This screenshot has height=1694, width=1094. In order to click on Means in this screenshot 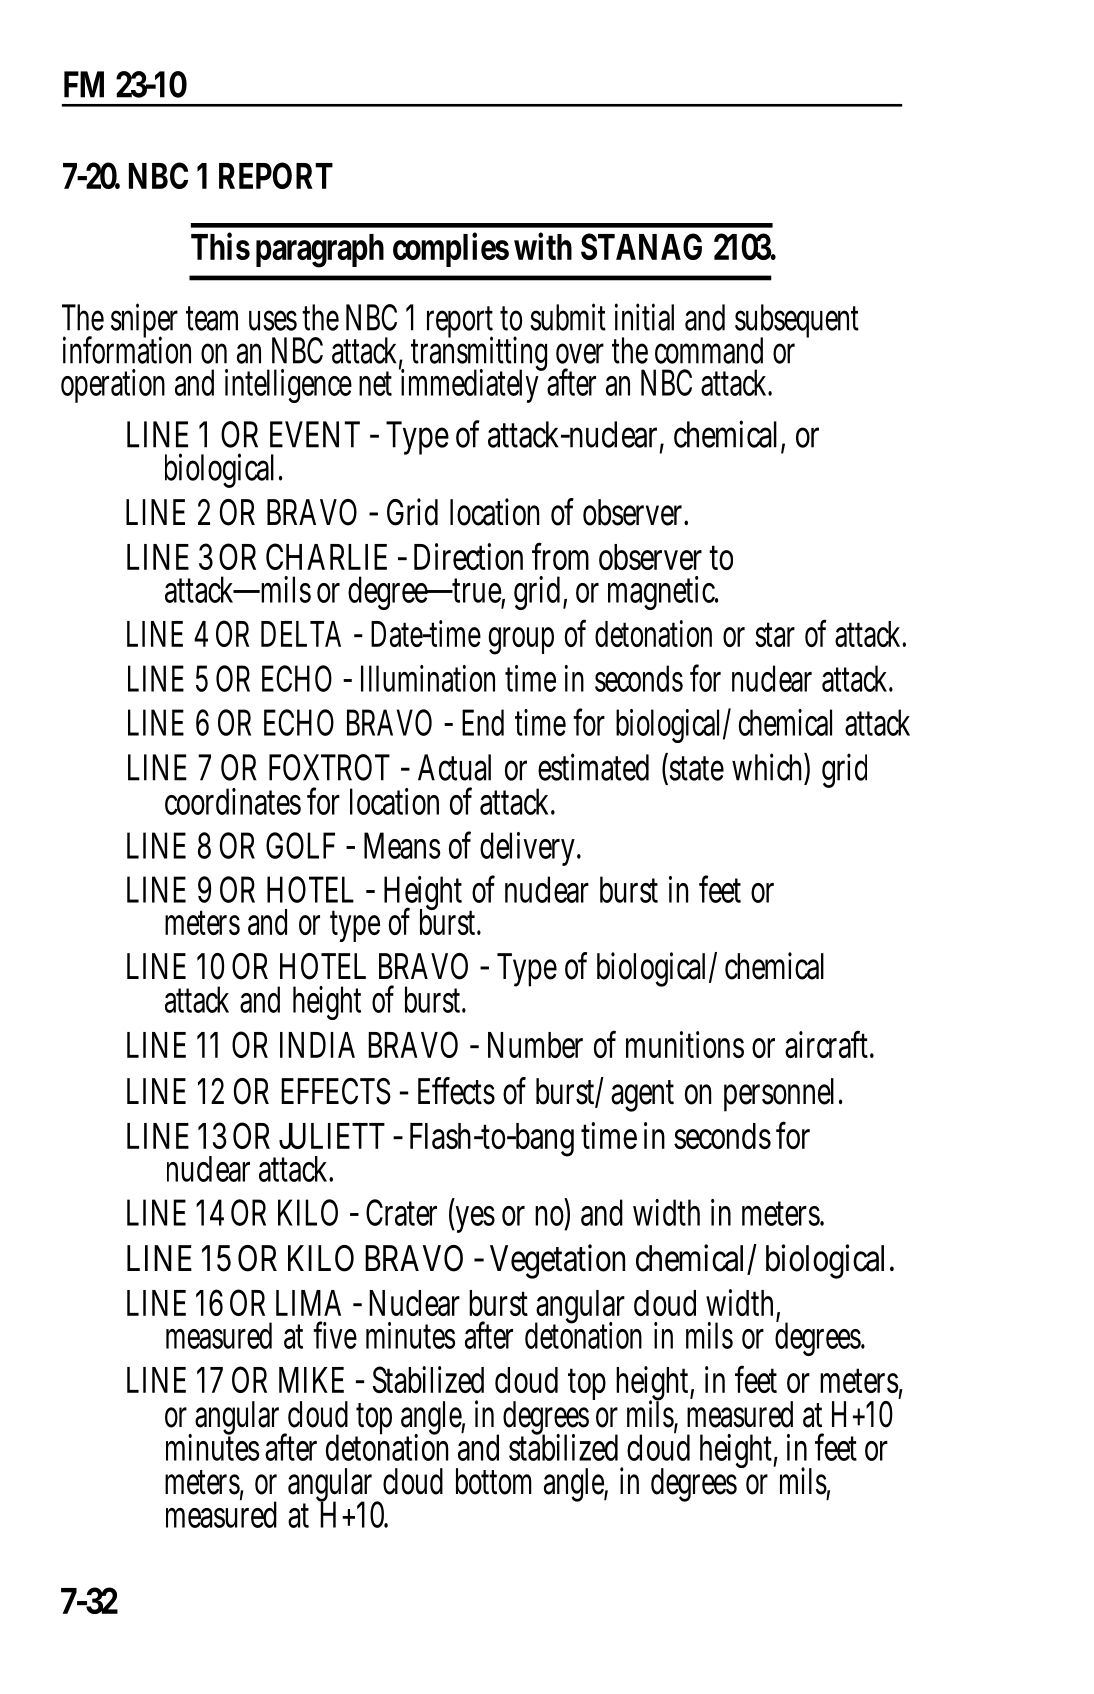, I will do `click(402, 845)`.
